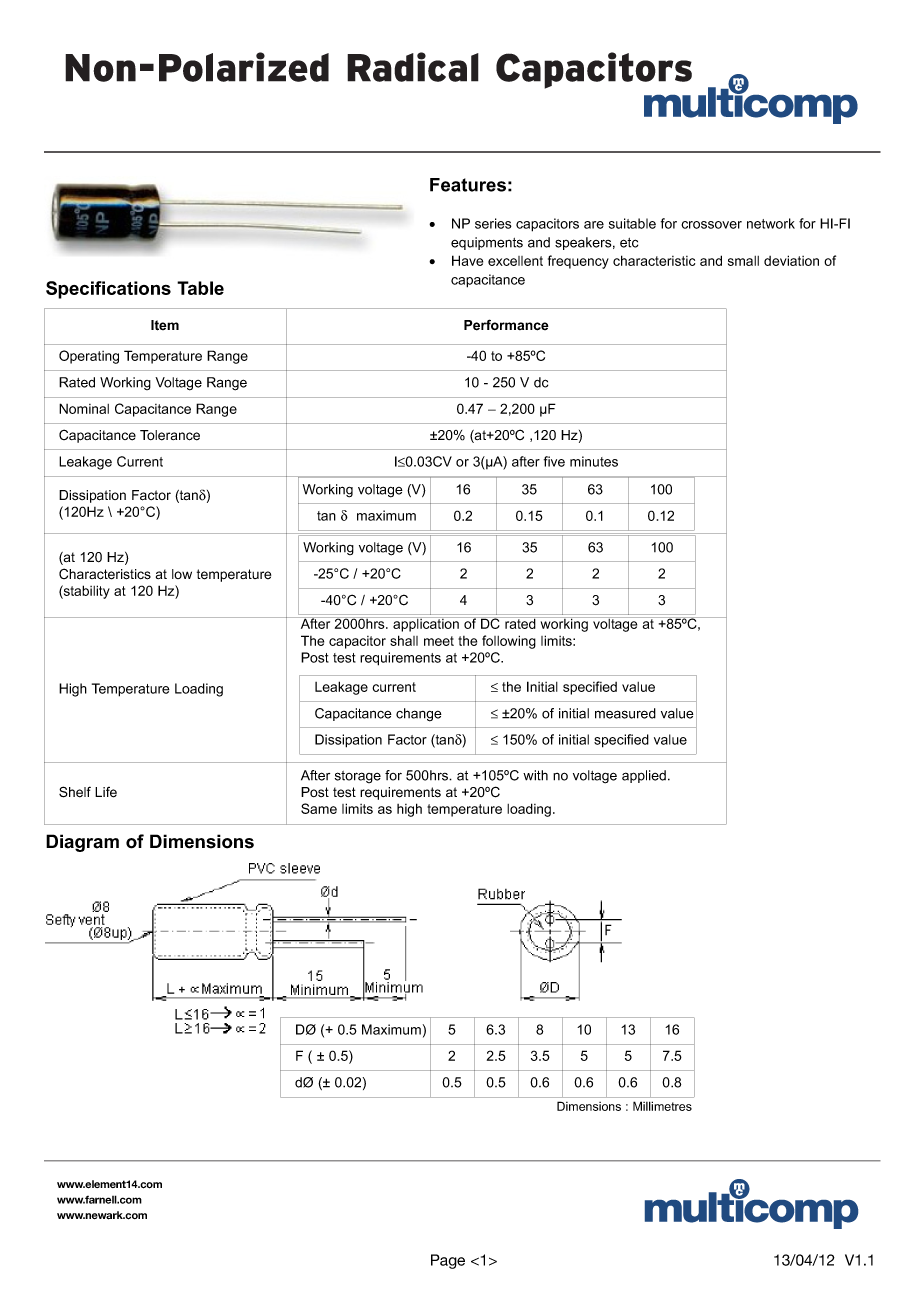 This document has width=924, height=1307. What do you see at coordinates (106, 792) in the document?
I see `Life` at bounding box center [106, 792].
